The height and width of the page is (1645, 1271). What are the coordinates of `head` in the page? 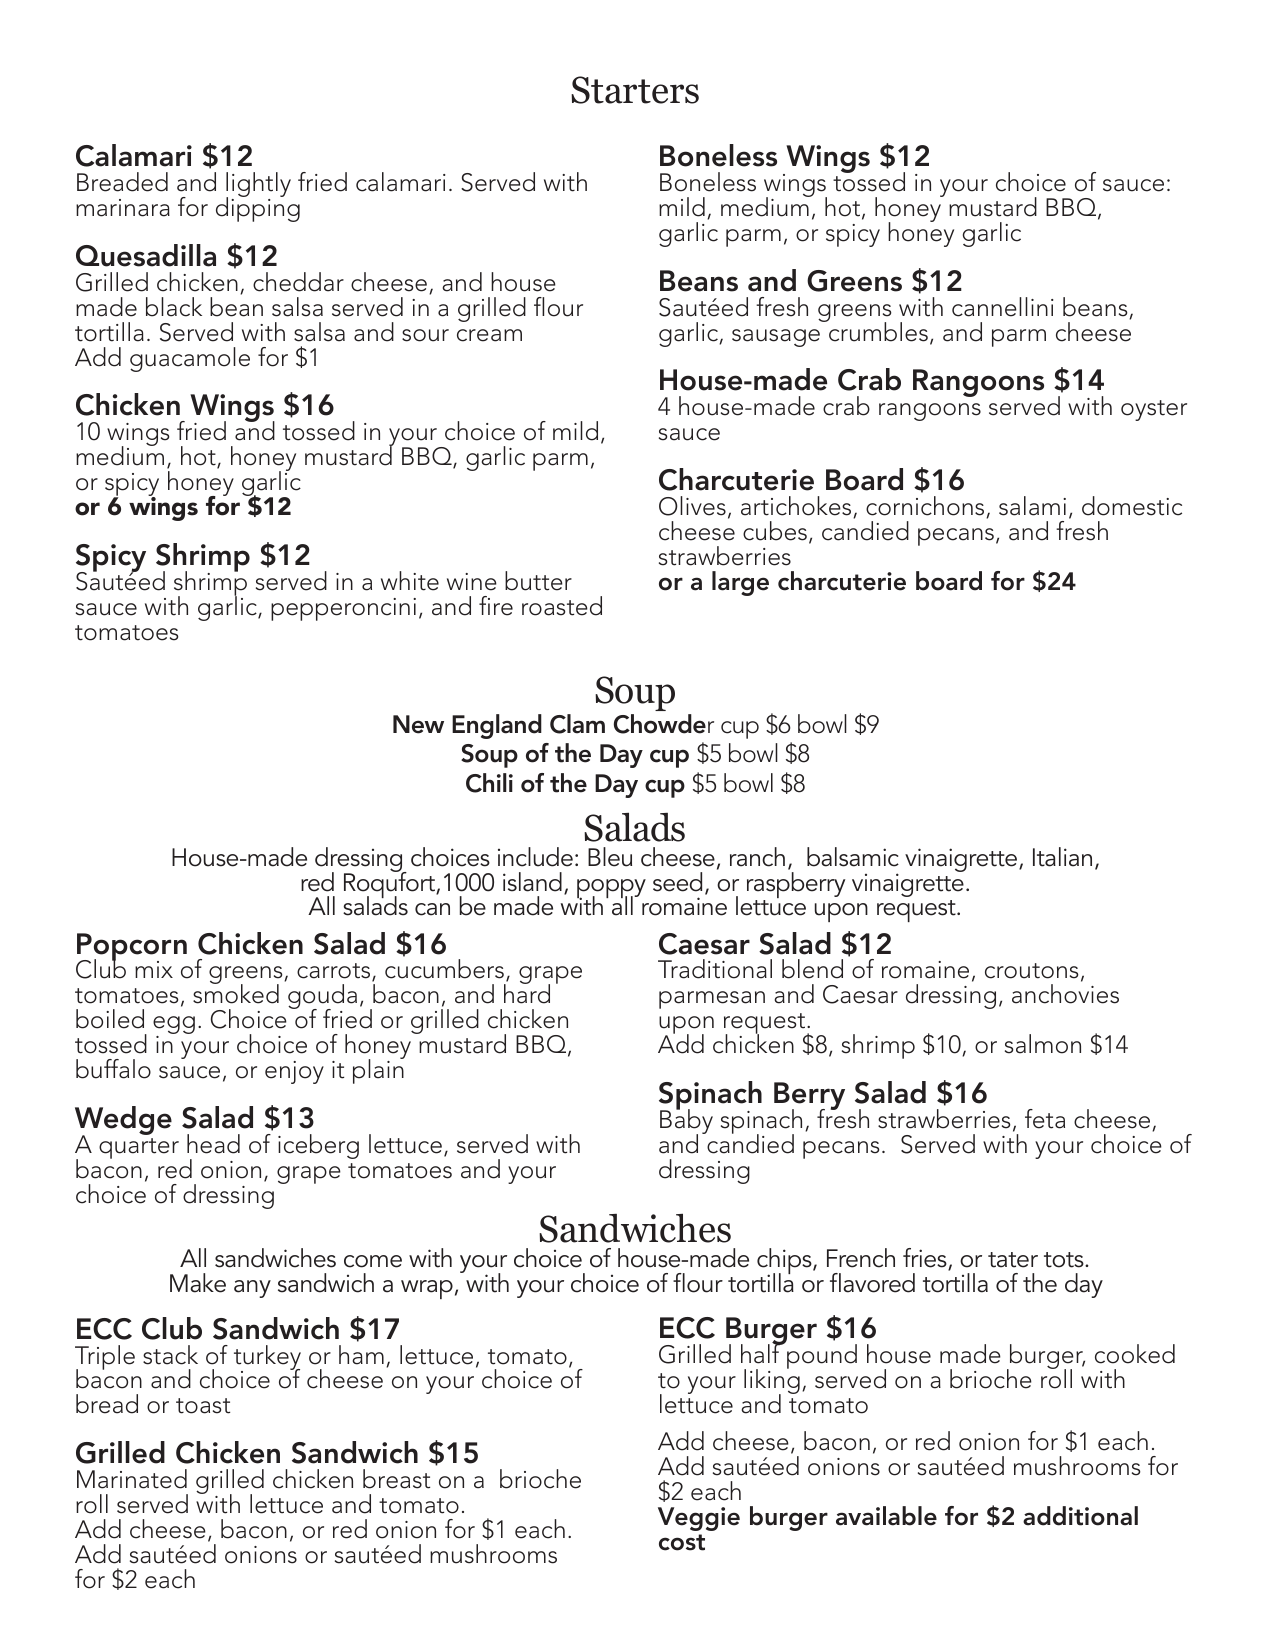 It's located at (213, 1144).
